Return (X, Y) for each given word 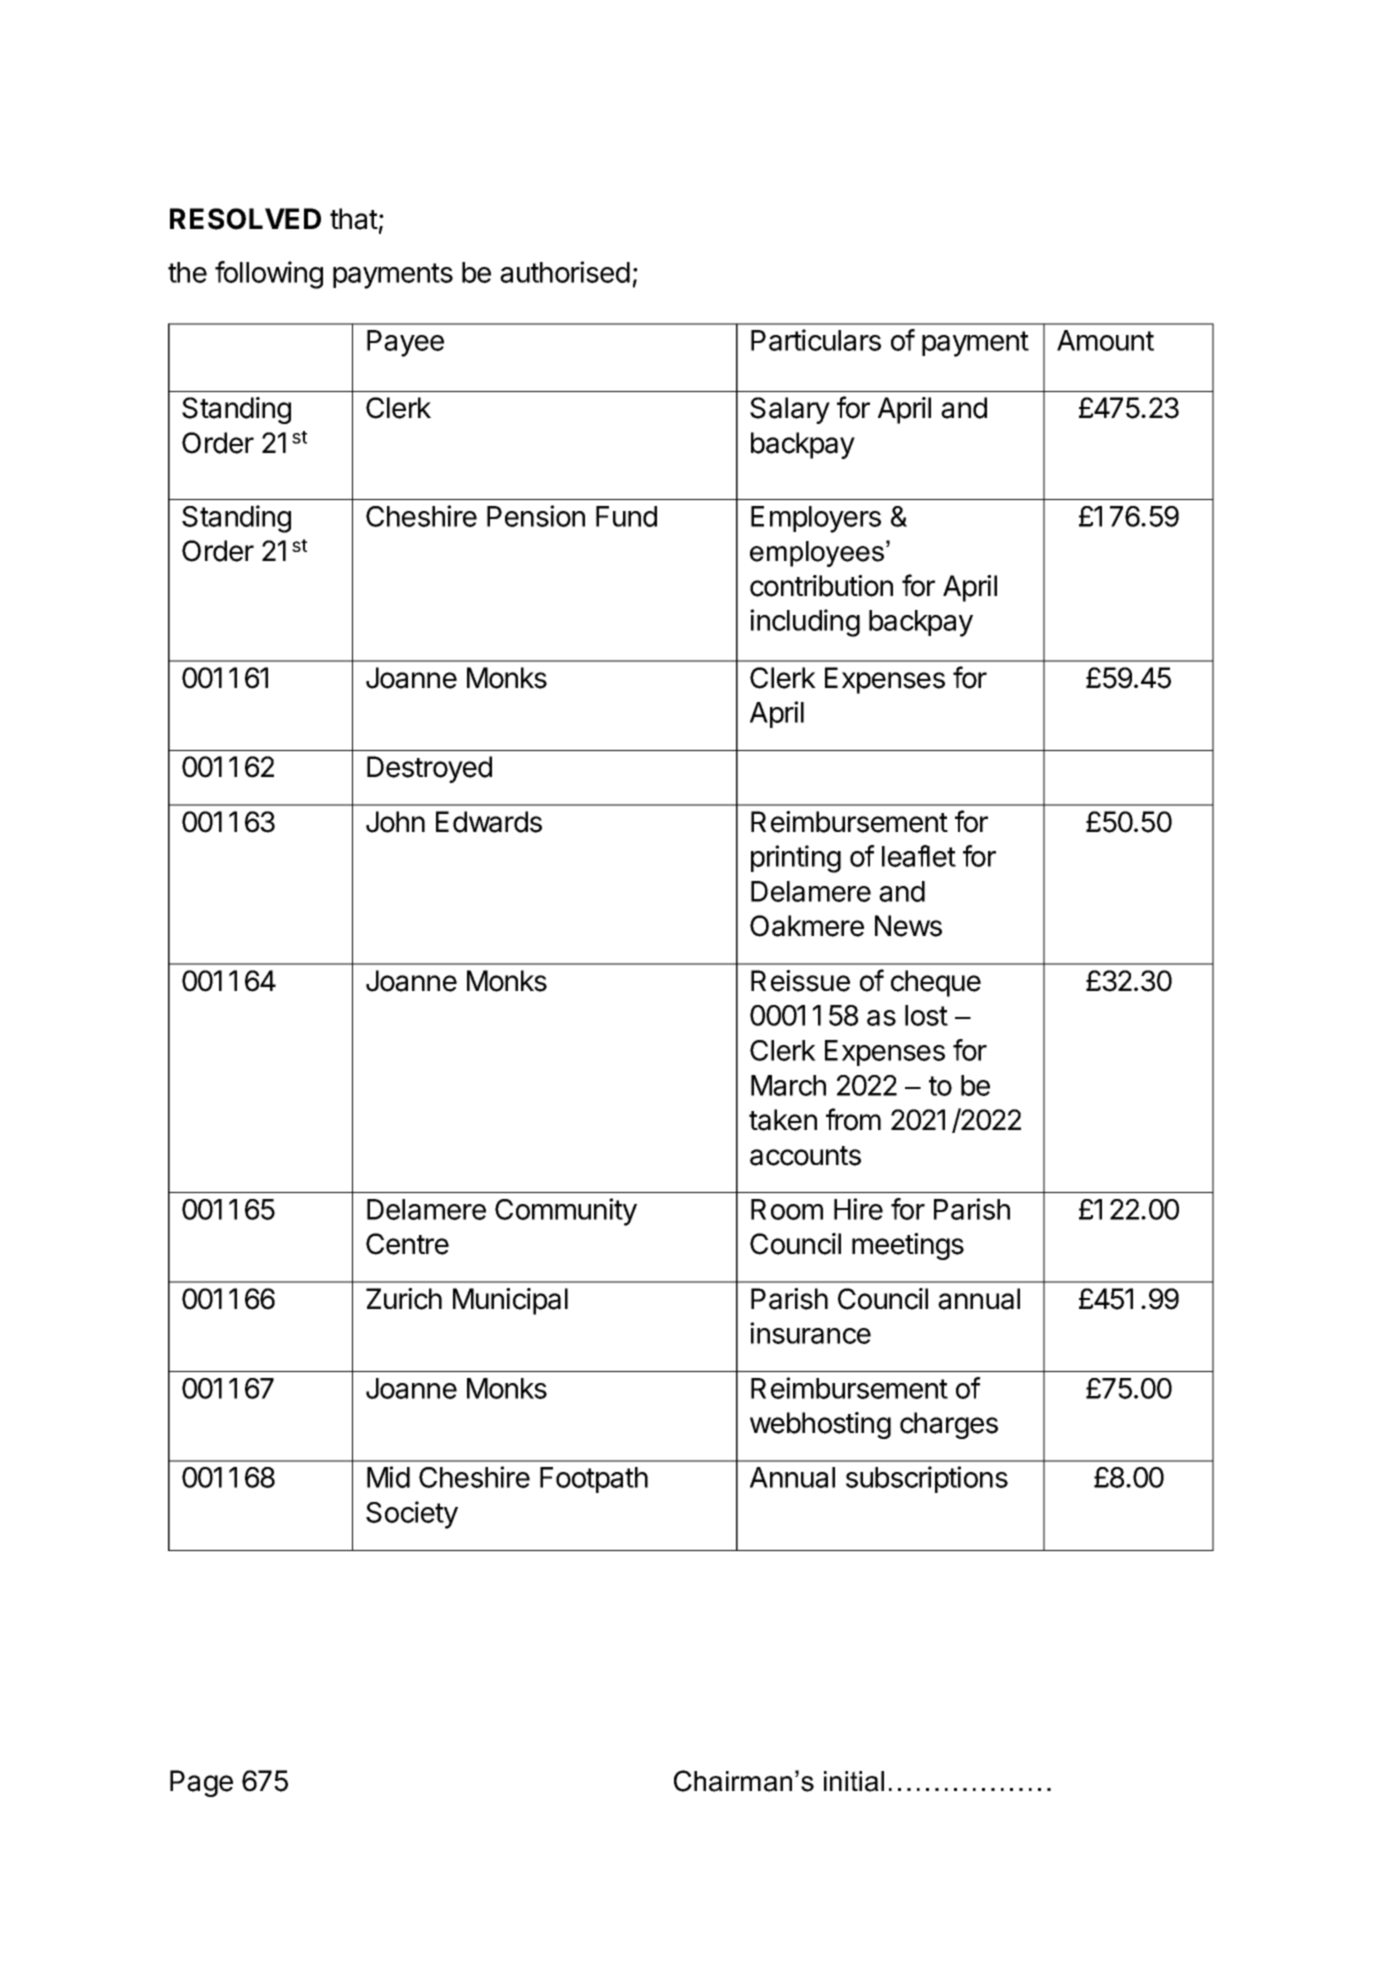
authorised (565, 272)
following (269, 275)
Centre (407, 1244)
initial (854, 1781)
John (395, 822)
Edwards (489, 822)
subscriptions (927, 1479)
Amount (1105, 340)
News (908, 926)
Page (201, 1783)
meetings (908, 1246)
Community (566, 1212)
